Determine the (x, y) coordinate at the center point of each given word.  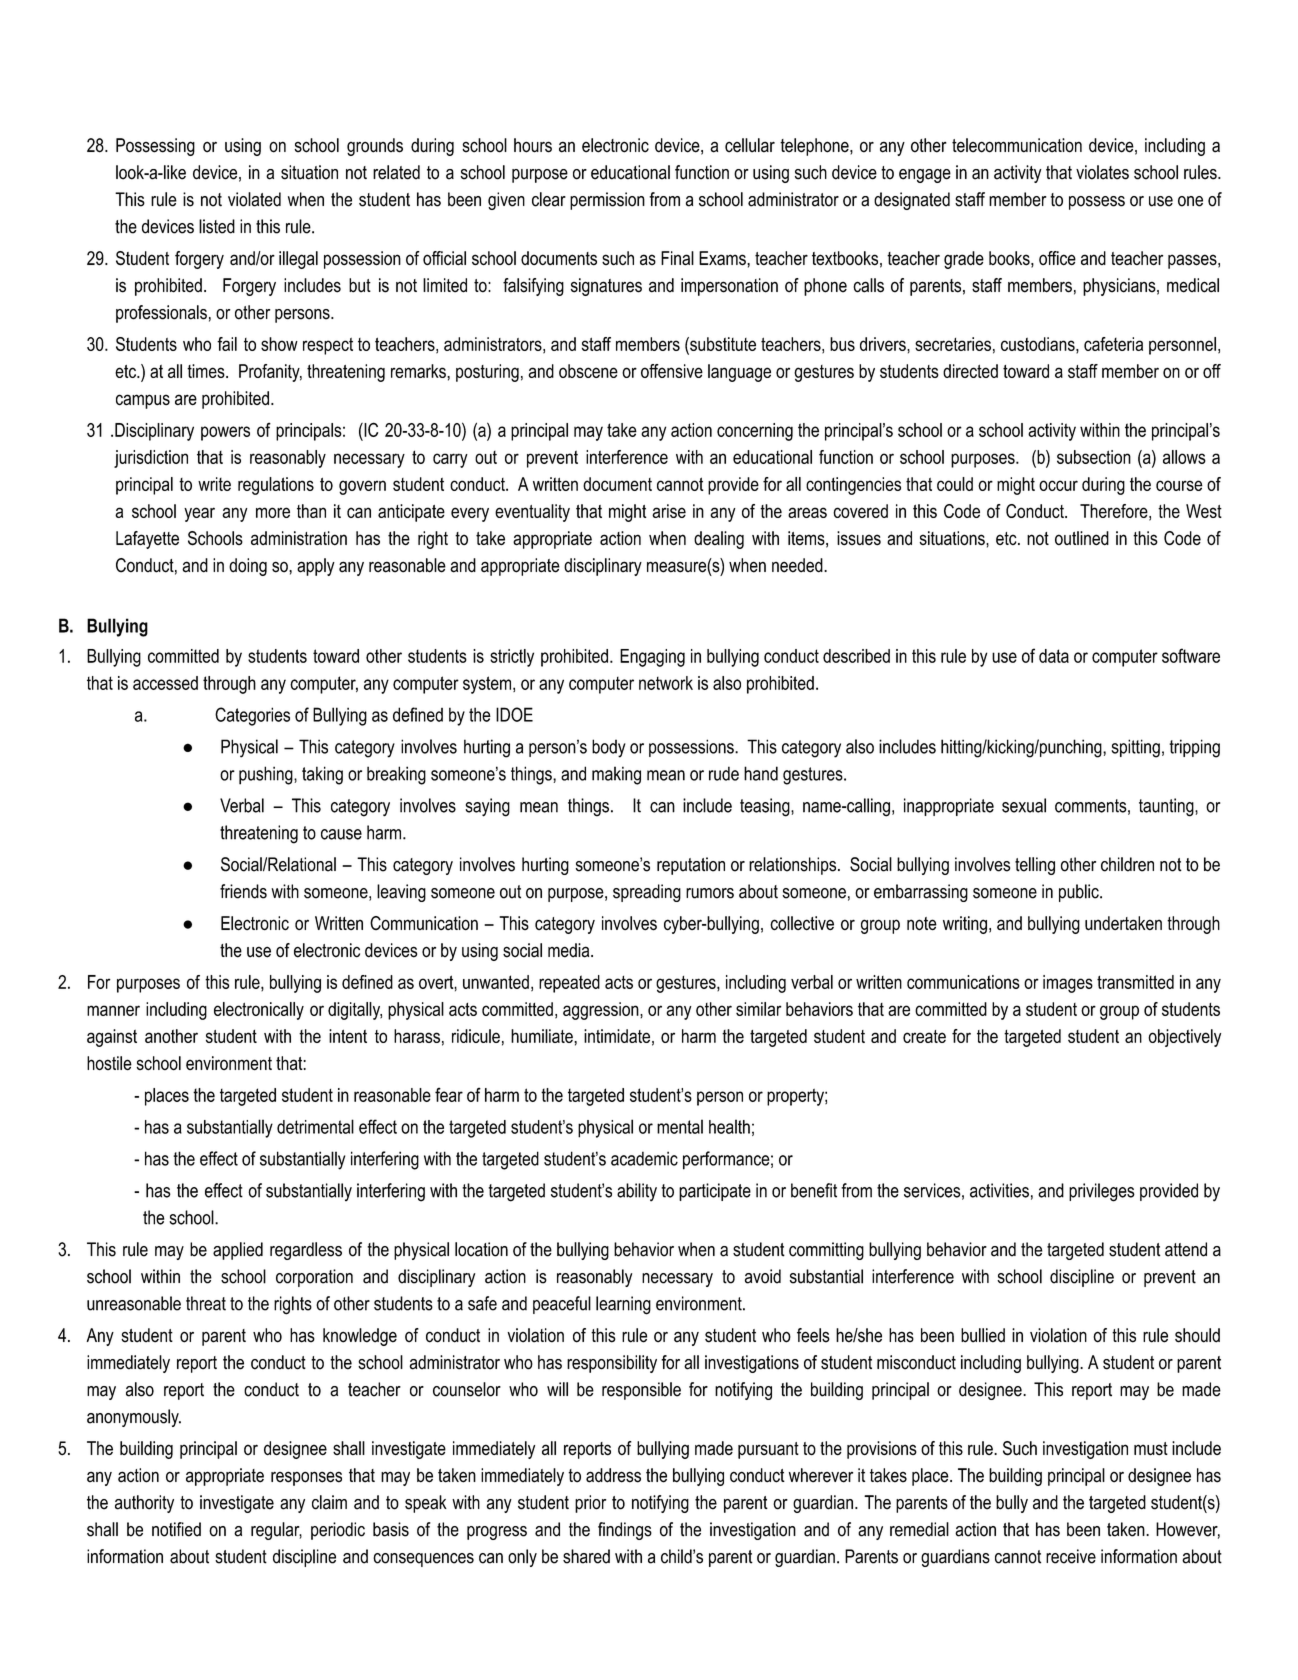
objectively (1184, 1038)
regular (276, 1531)
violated (254, 199)
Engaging (652, 658)
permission (607, 201)
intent (348, 1036)
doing (248, 567)
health (729, 1126)
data (1054, 656)
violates (1102, 172)
